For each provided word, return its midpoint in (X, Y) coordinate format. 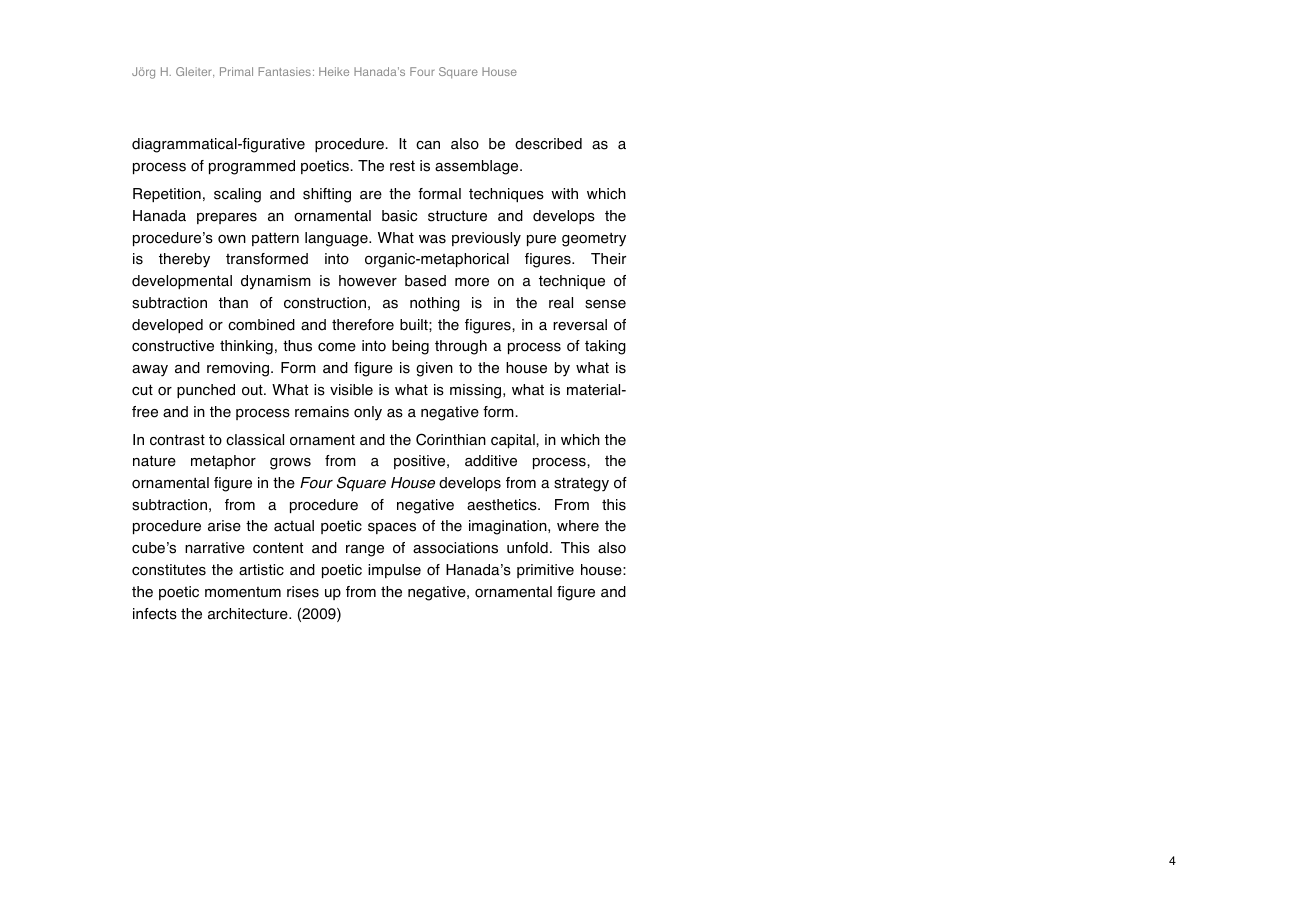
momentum (243, 592)
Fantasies (285, 71)
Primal (236, 71)
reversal (580, 325)
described (548, 144)
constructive (173, 346)
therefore (363, 325)
